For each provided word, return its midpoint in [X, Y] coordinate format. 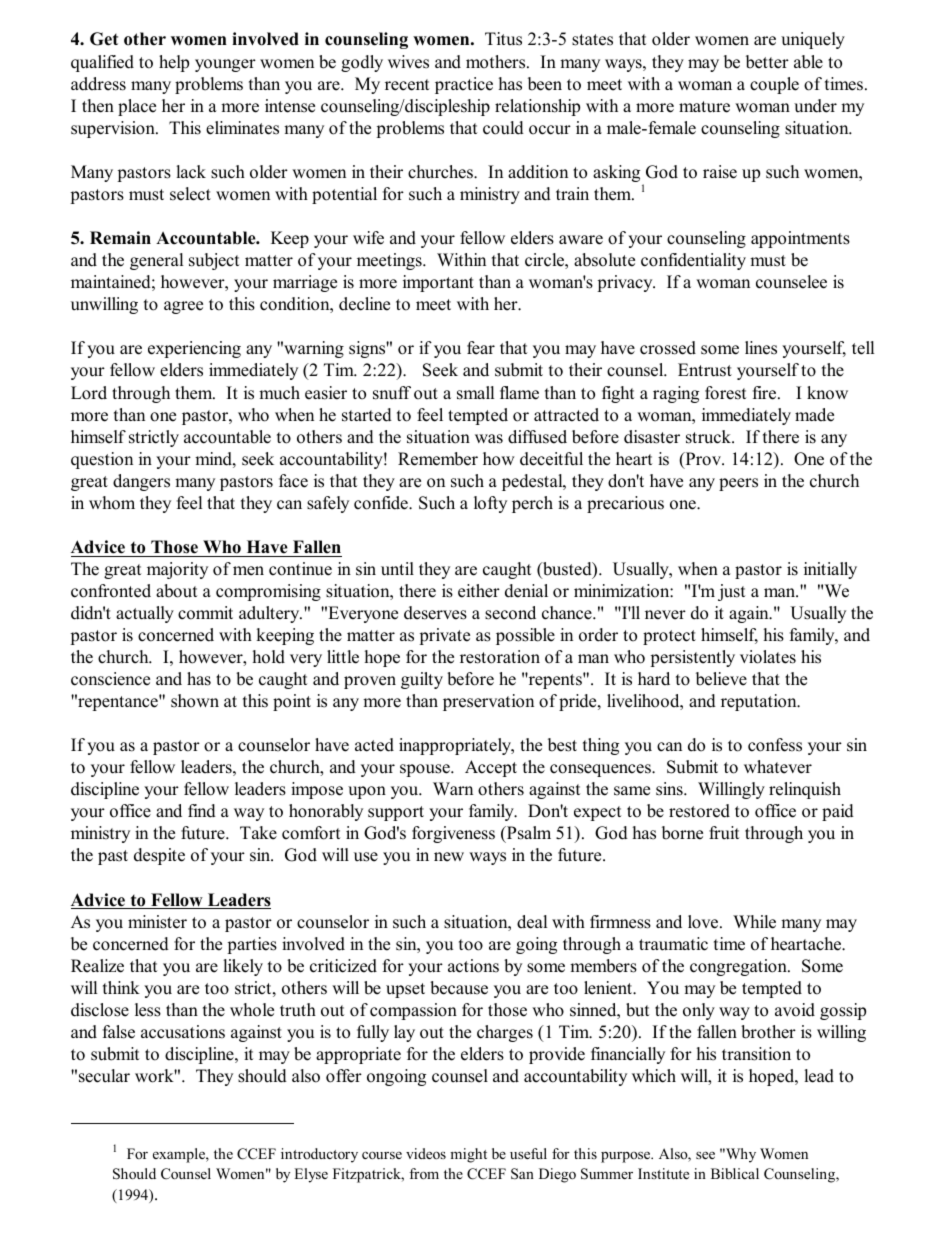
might [468, 1155]
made [814, 415]
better [767, 62]
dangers [141, 482]
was [489, 439]
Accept [491, 768]
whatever [778, 767]
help [174, 63]
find [202, 811]
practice [464, 85]
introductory [319, 1155]
